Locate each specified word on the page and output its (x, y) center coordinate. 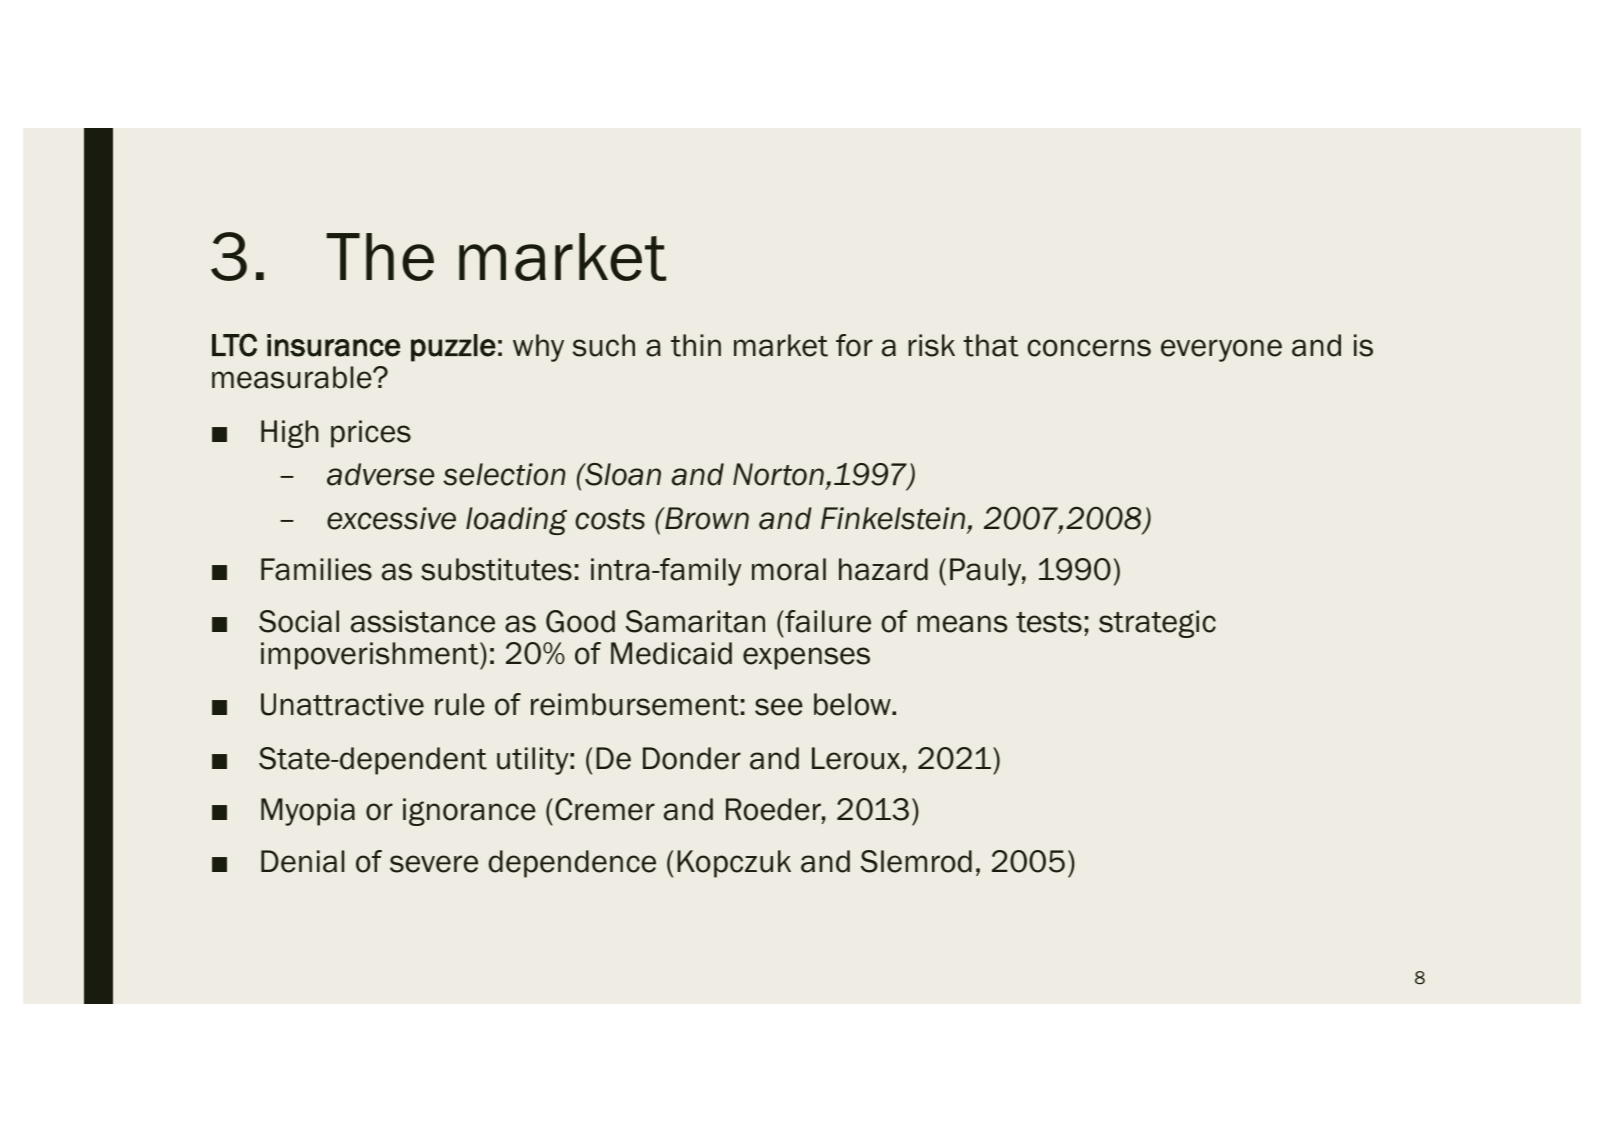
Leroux (856, 758)
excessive (391, 518)
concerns (1089, 348)
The (380, 257)
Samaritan (695, 621)
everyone (1221, 350)
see (779, 707)
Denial (302, 861)
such (604, 345)
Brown (706, 518)
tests (1049, 622)
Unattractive (342, 704)
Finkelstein (893, 518)
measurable (293, 377)
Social (299, 621)
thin (696, 345)
